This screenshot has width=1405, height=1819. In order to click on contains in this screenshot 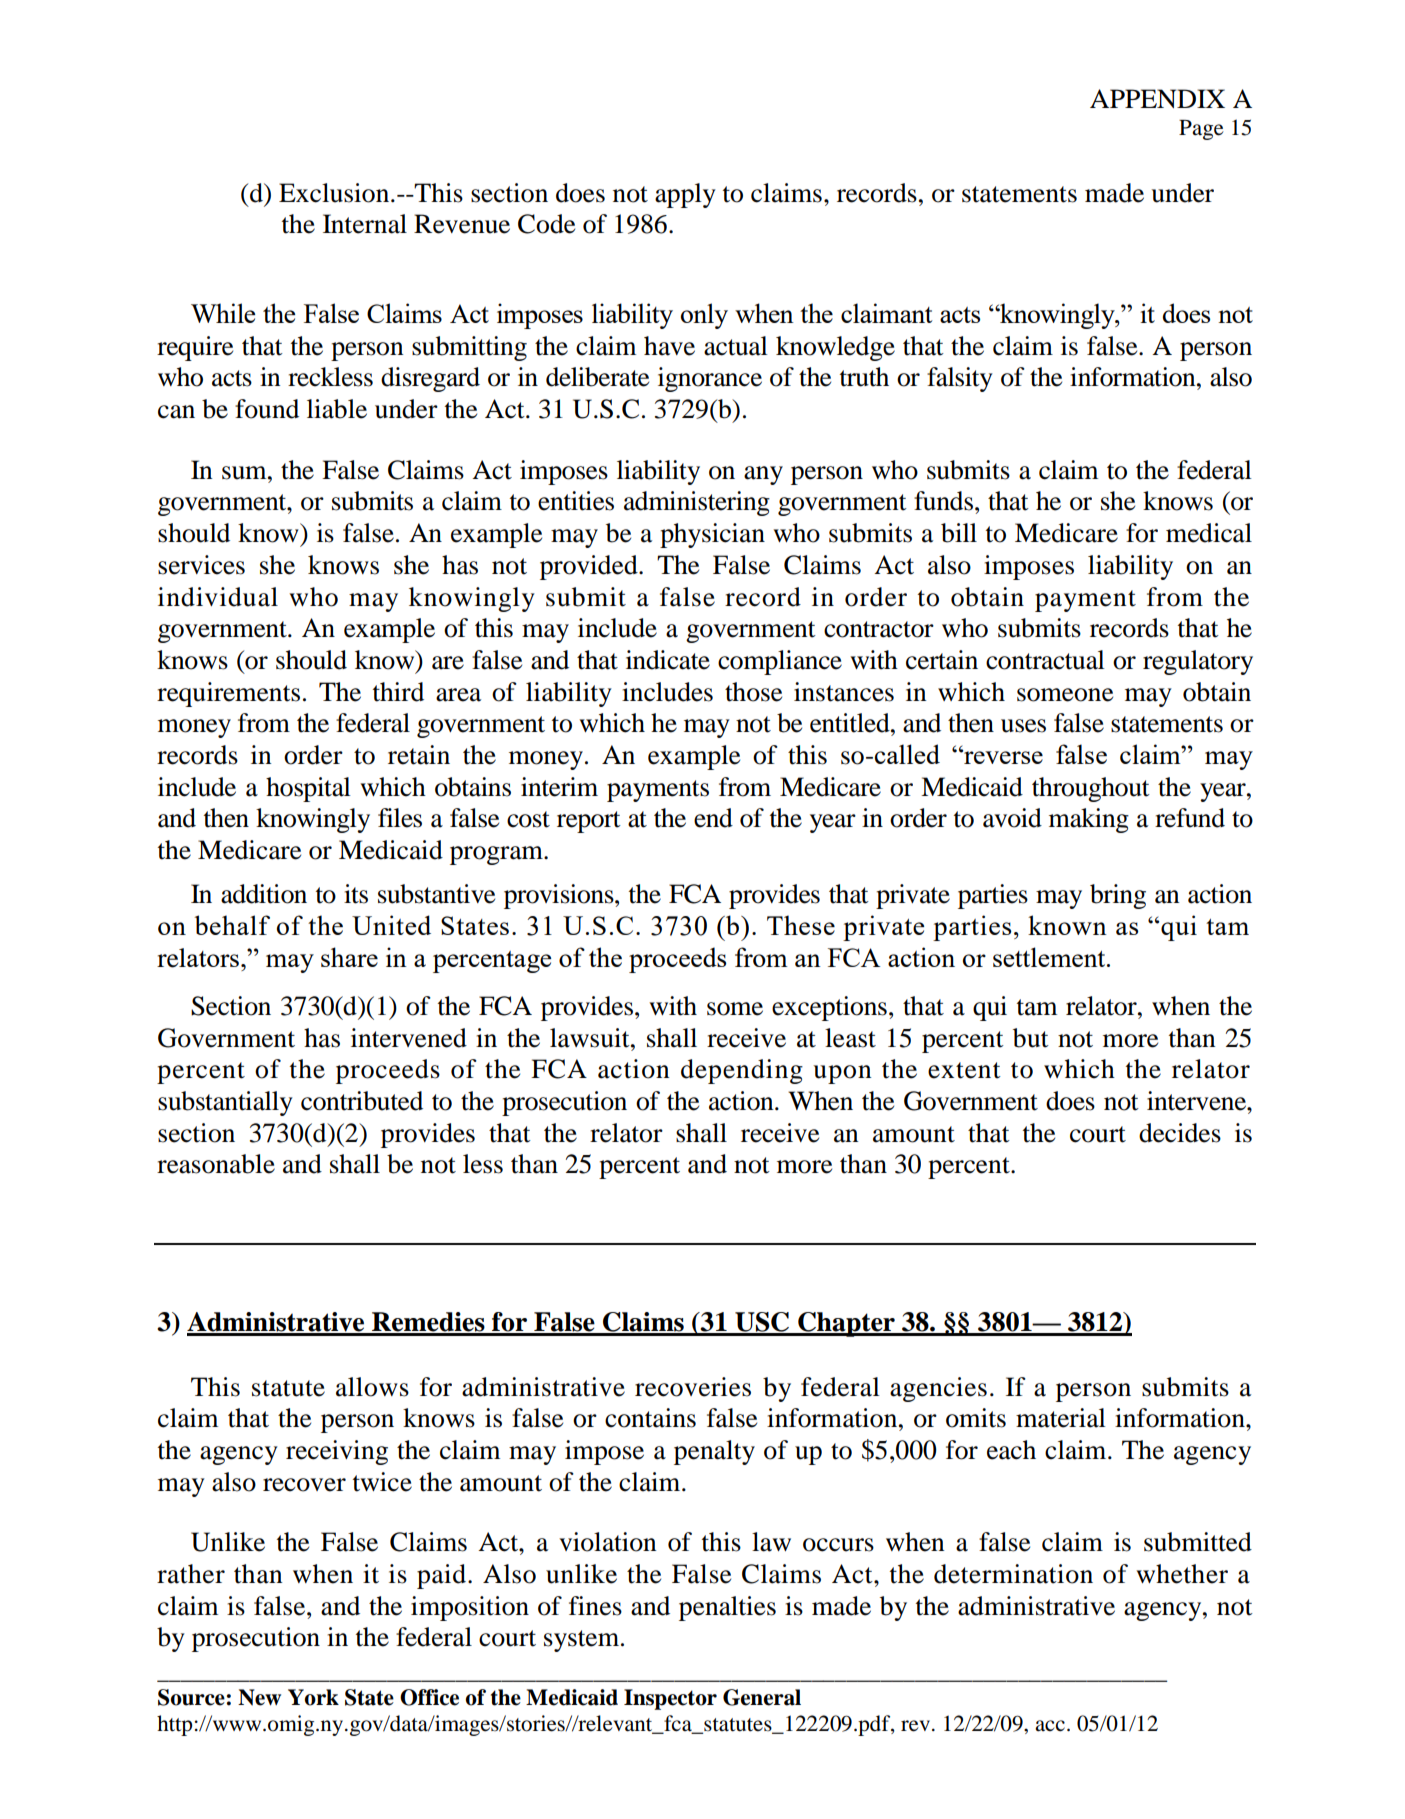, I will do `click(650, 1418)`.
